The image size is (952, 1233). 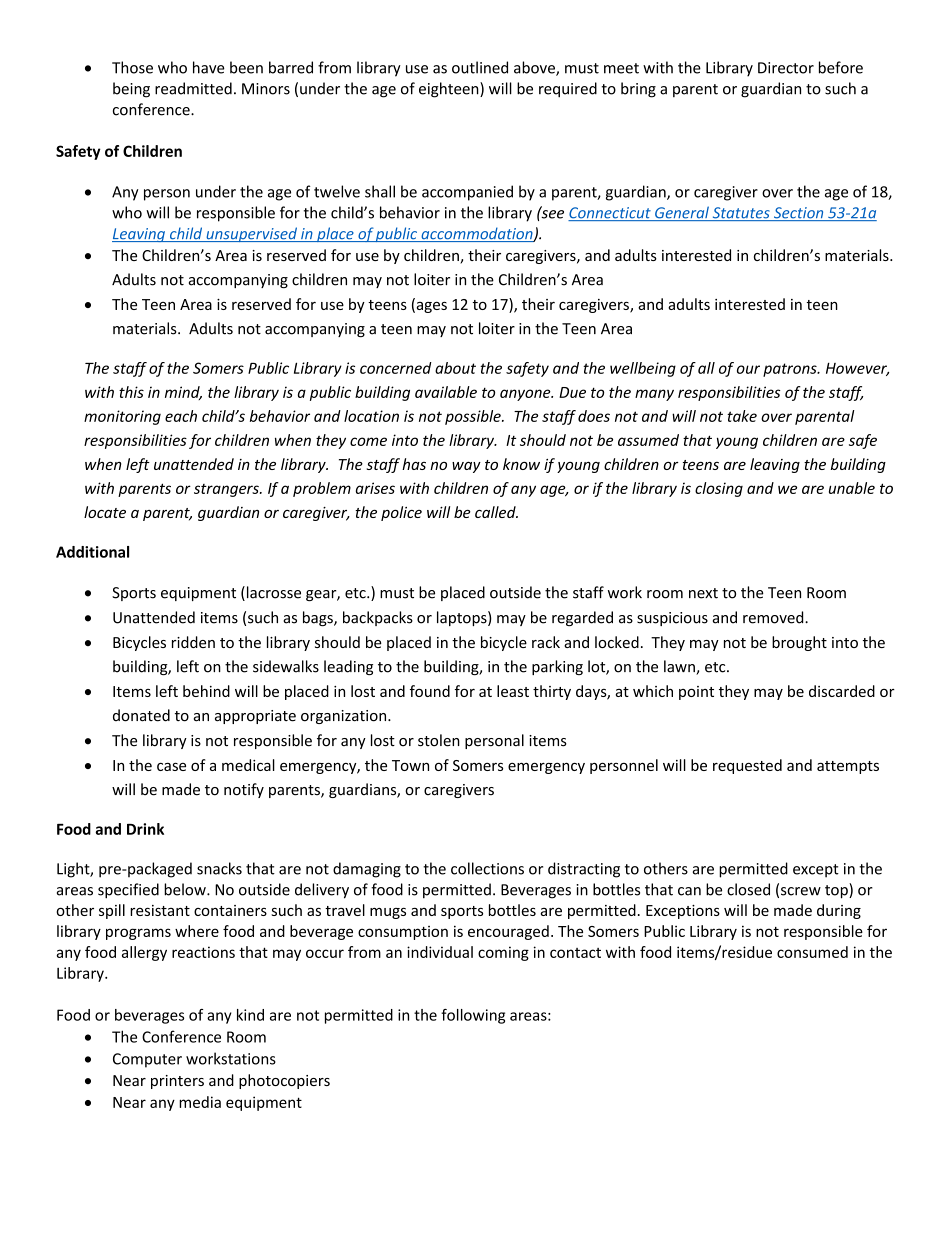 I want to click on readmitted, so click(x=193, y=88).
